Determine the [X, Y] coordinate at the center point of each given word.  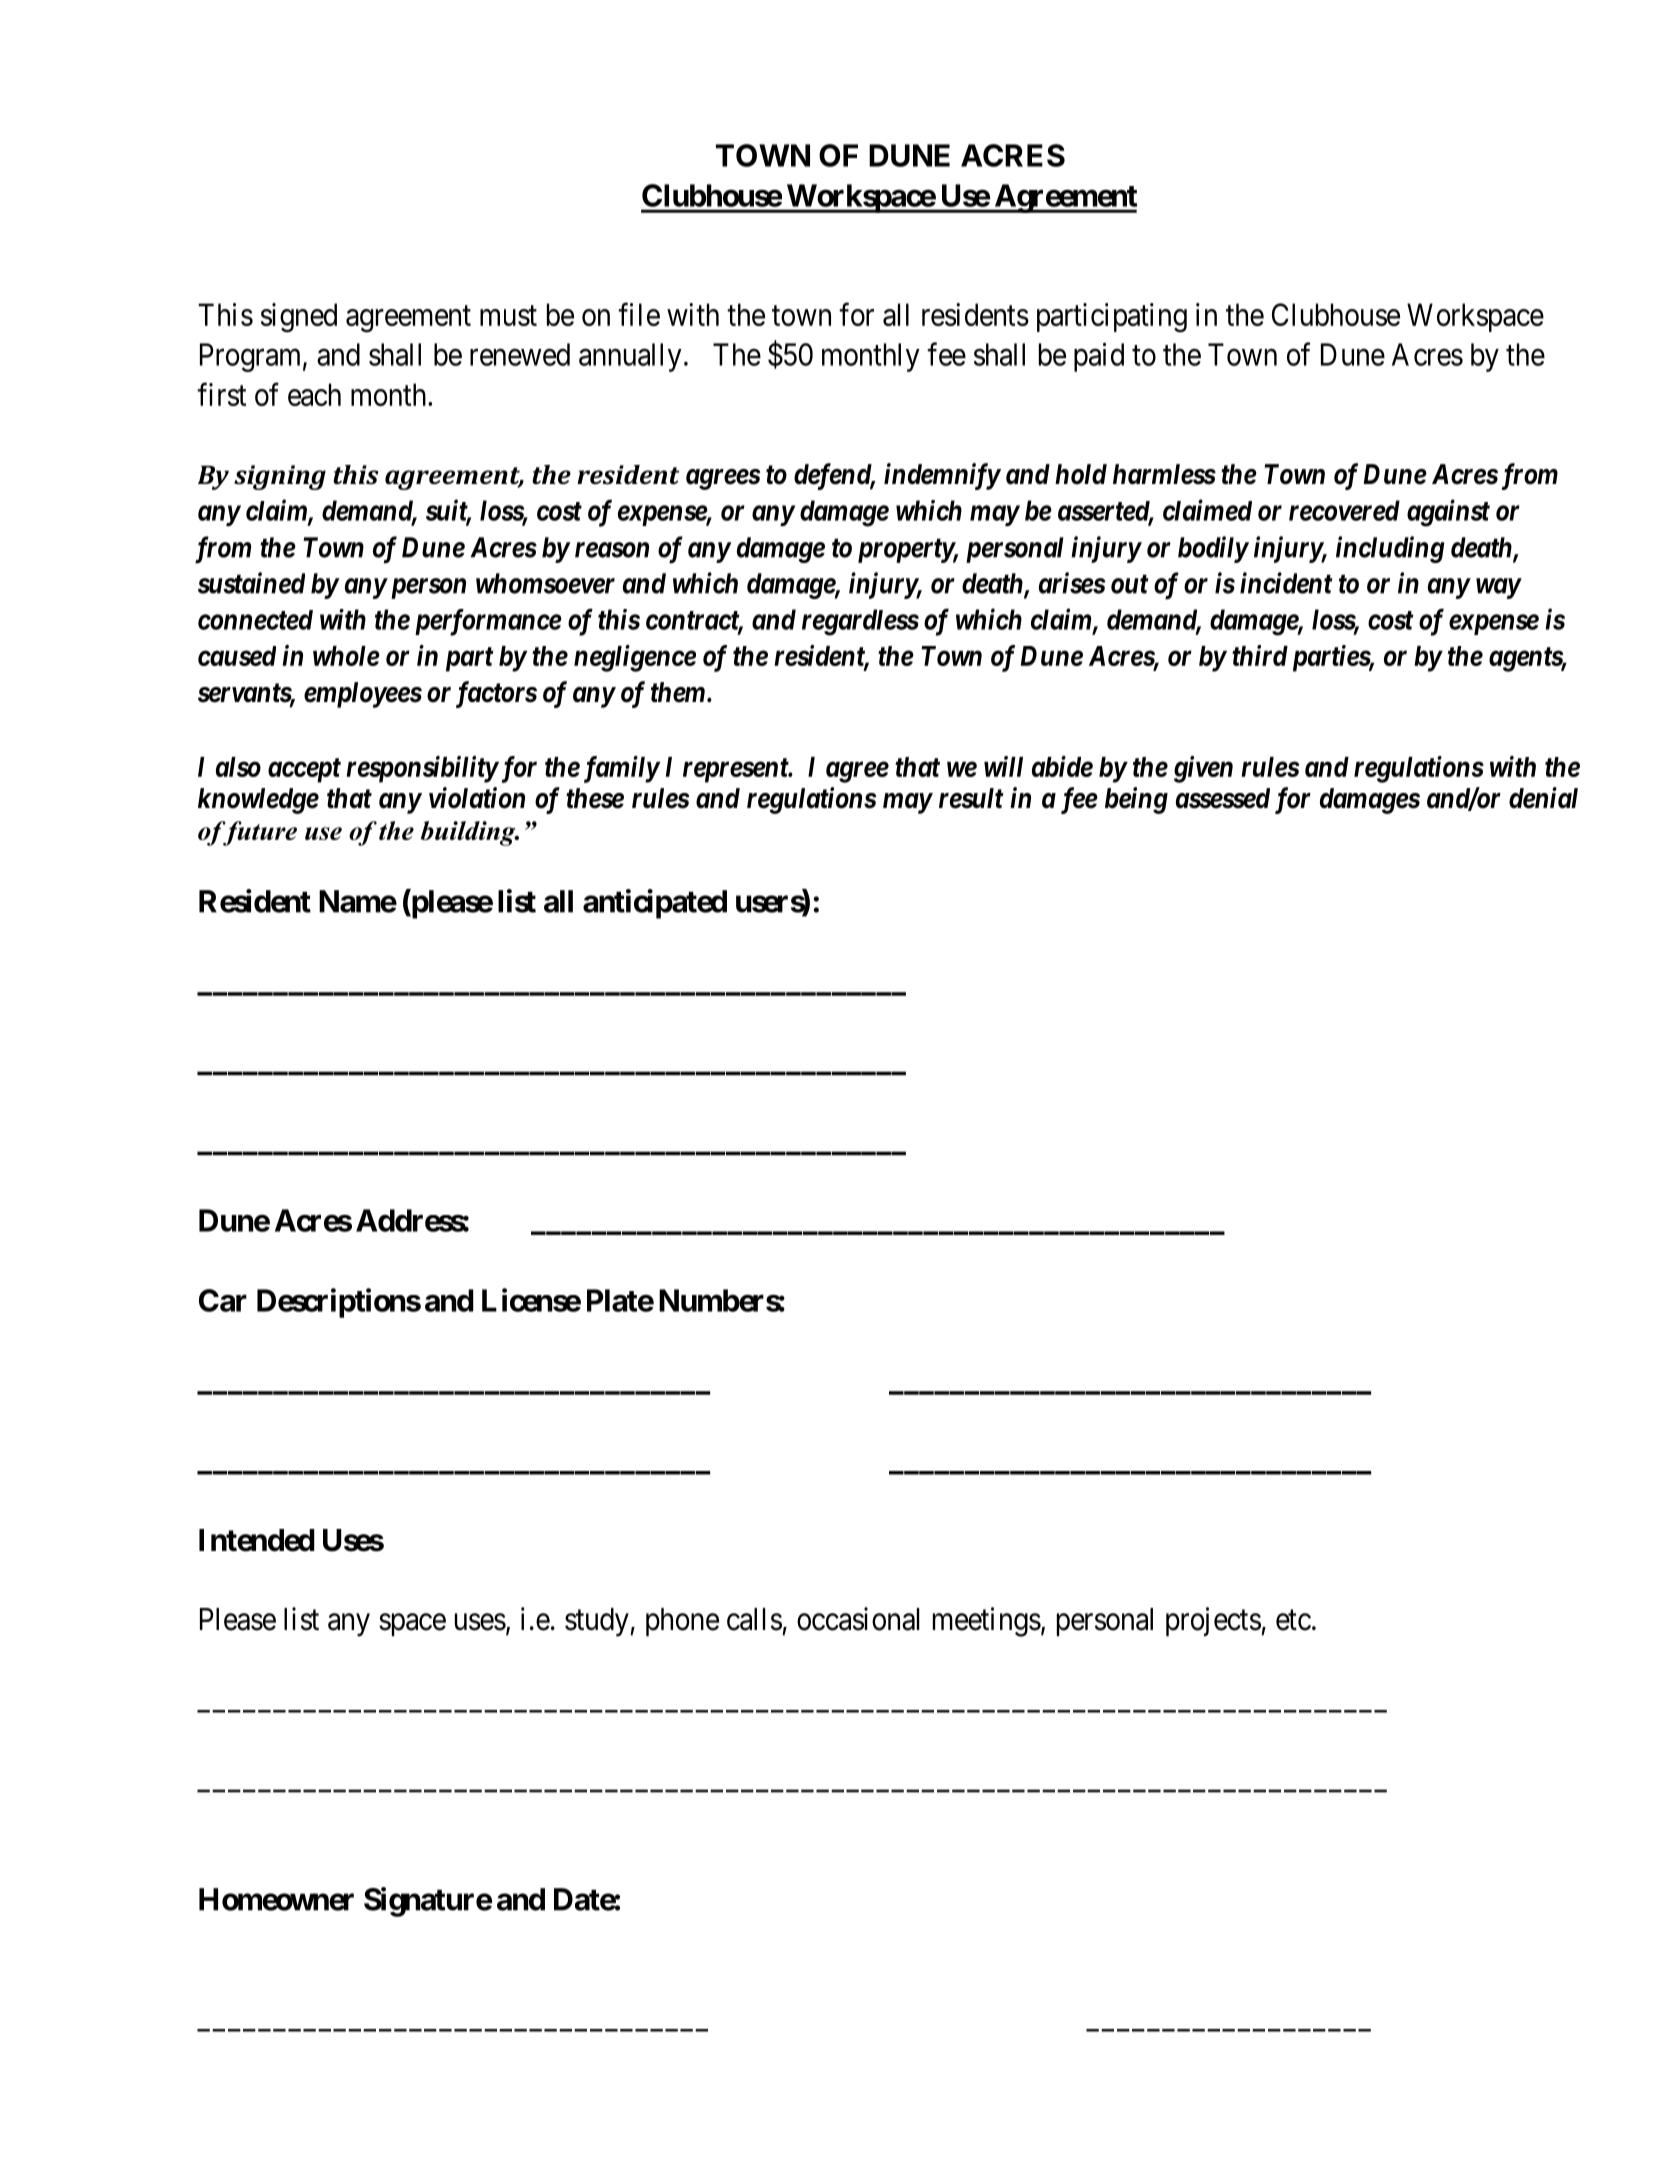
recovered [1344, 510]
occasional [858, 1619]
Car [223, 1300]
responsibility [422, 769]
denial [1543, 798]
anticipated [655, 904]
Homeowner [276, 1899]
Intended [257, 1540]
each [314, 394]
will [1003, 766]
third [1260, 655]
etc [1293, 1620]
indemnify [942, 476]
